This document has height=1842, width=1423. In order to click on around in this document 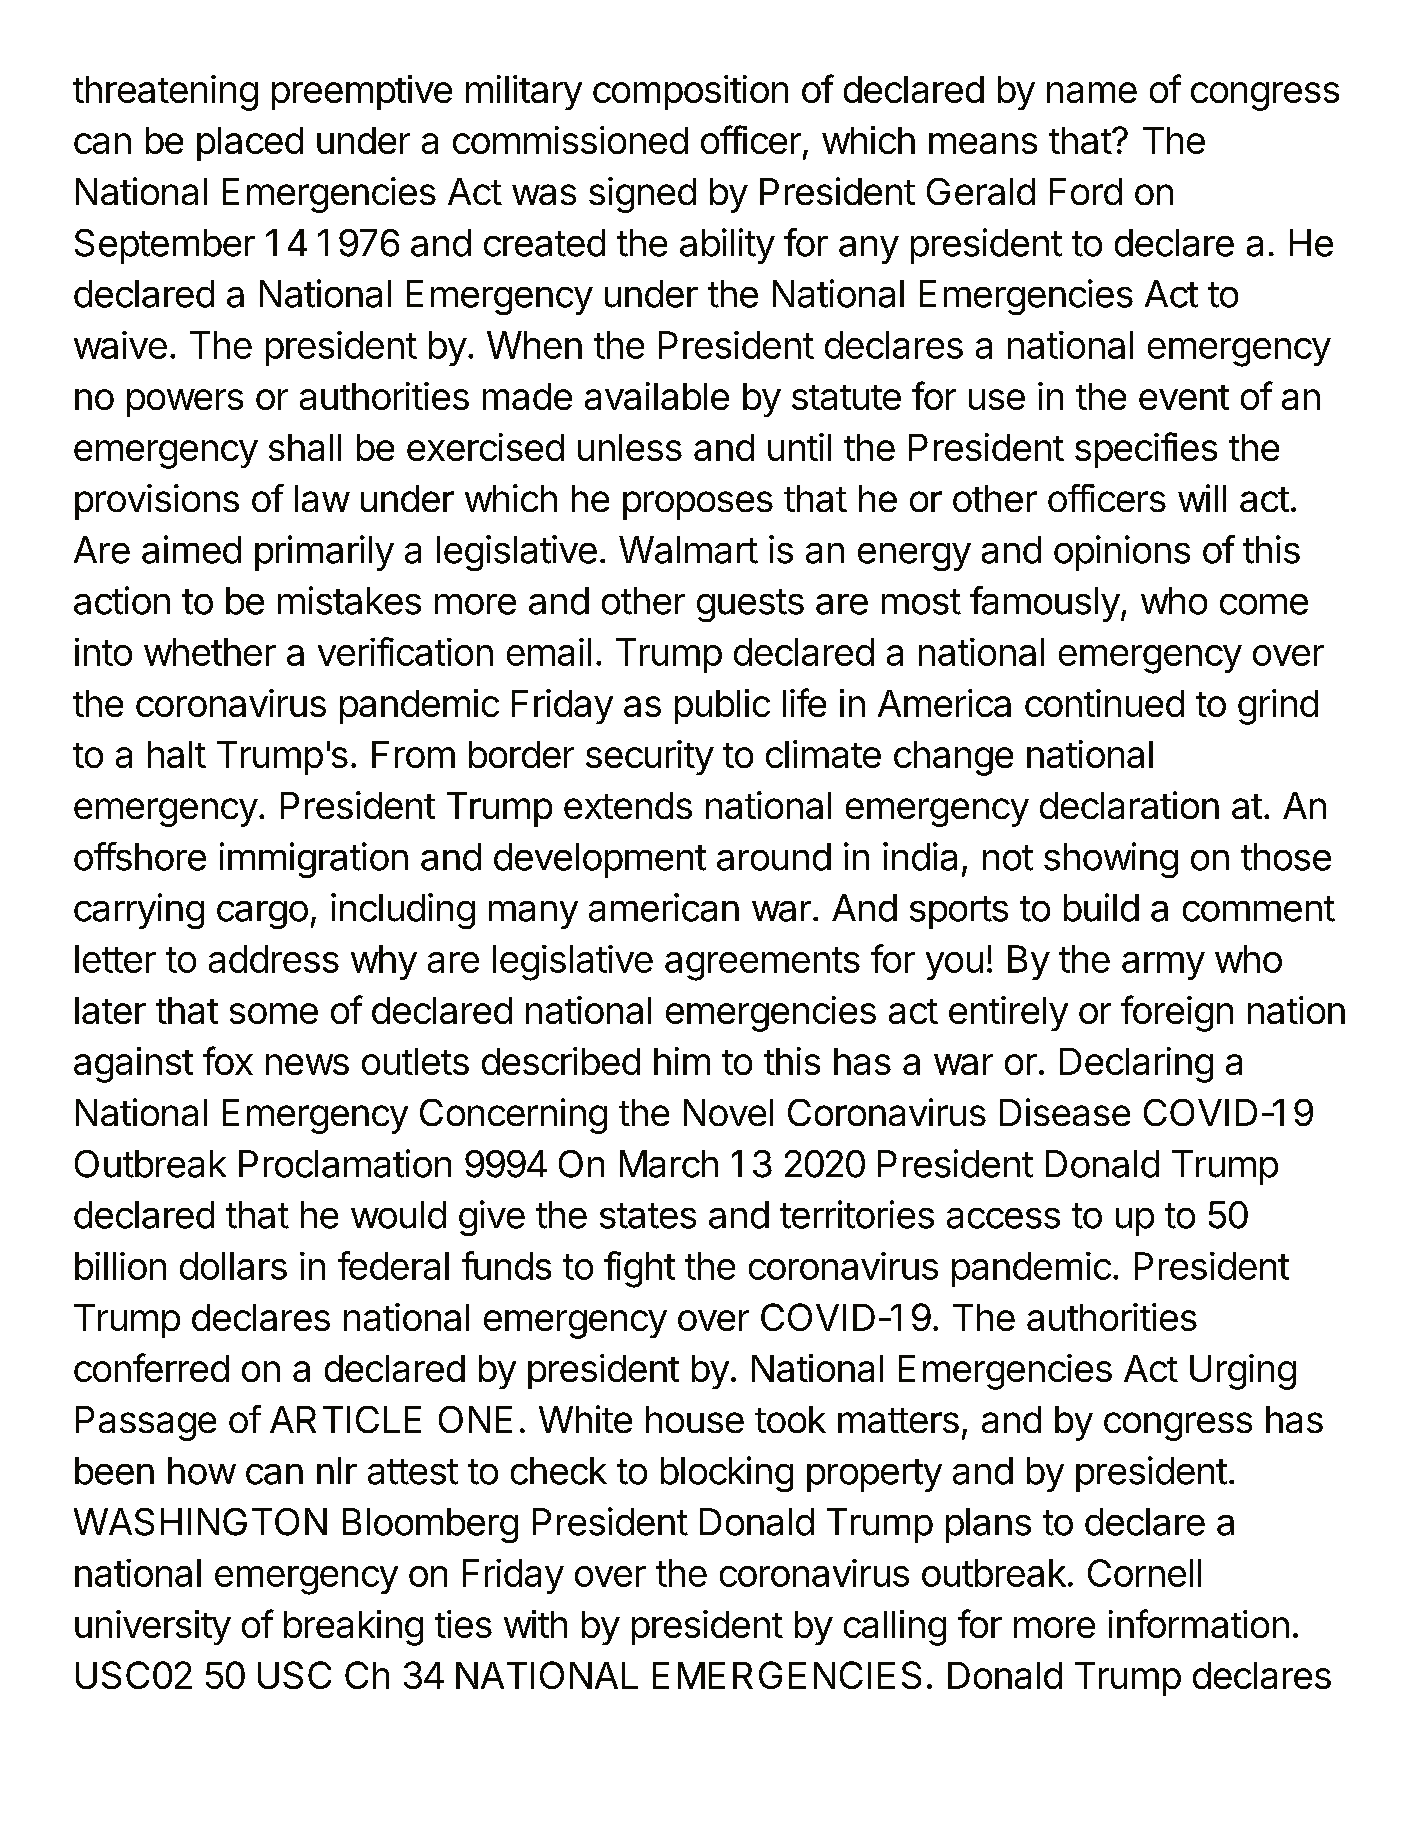, I will do `click(774, 857)`.
